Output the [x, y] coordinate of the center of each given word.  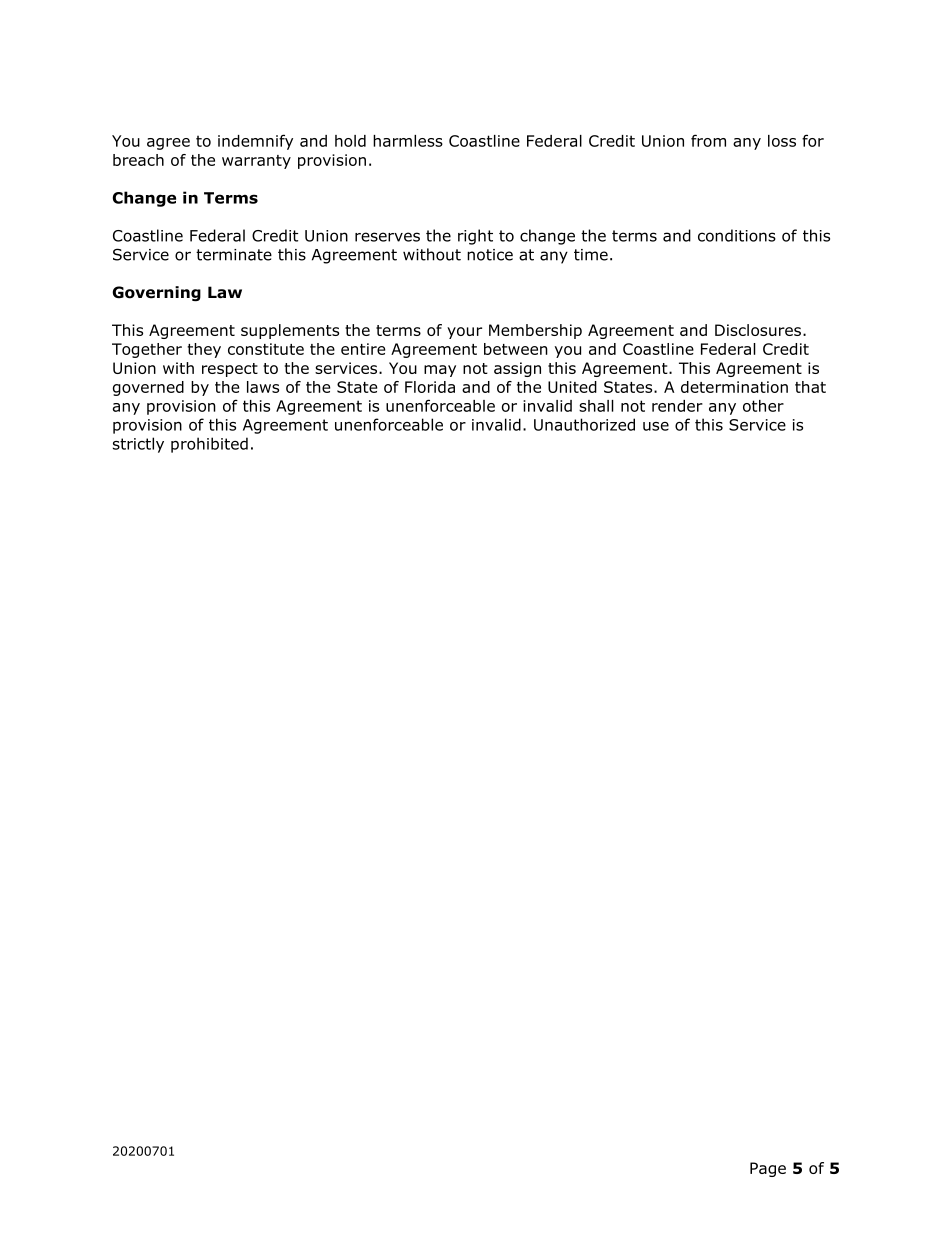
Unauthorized [584, 424]
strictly [138, 445]
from [708, 140]
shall [596, 406]
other [763, 406]
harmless [408, 141]
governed [148, 388]
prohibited [209, 445]
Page [768, 1169]
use [656, 426]
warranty [256, 162]
